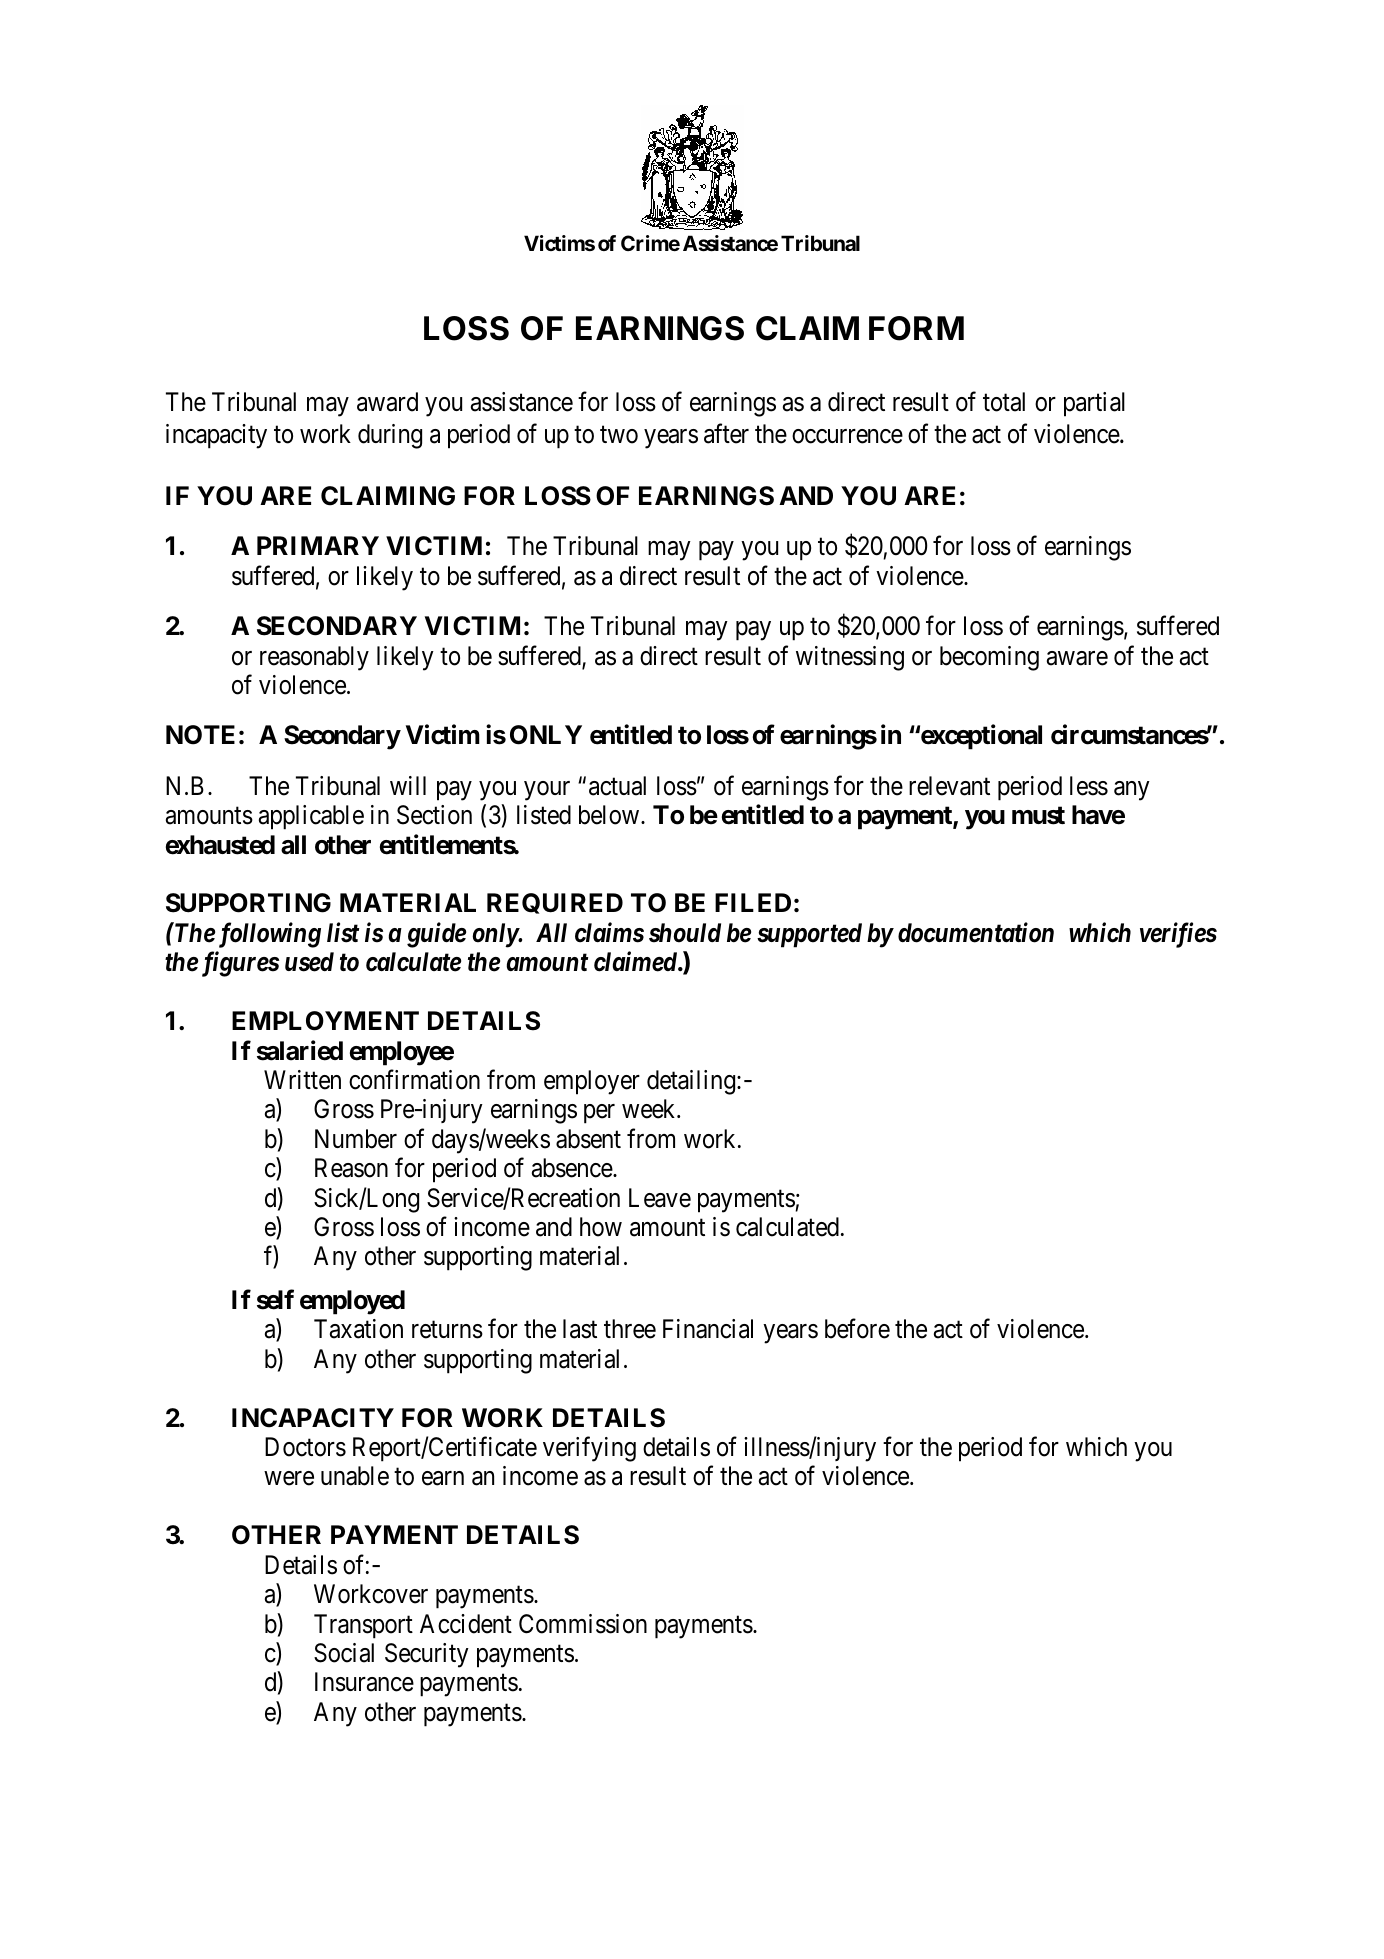  I want to click on total, so click(1004, 402).
